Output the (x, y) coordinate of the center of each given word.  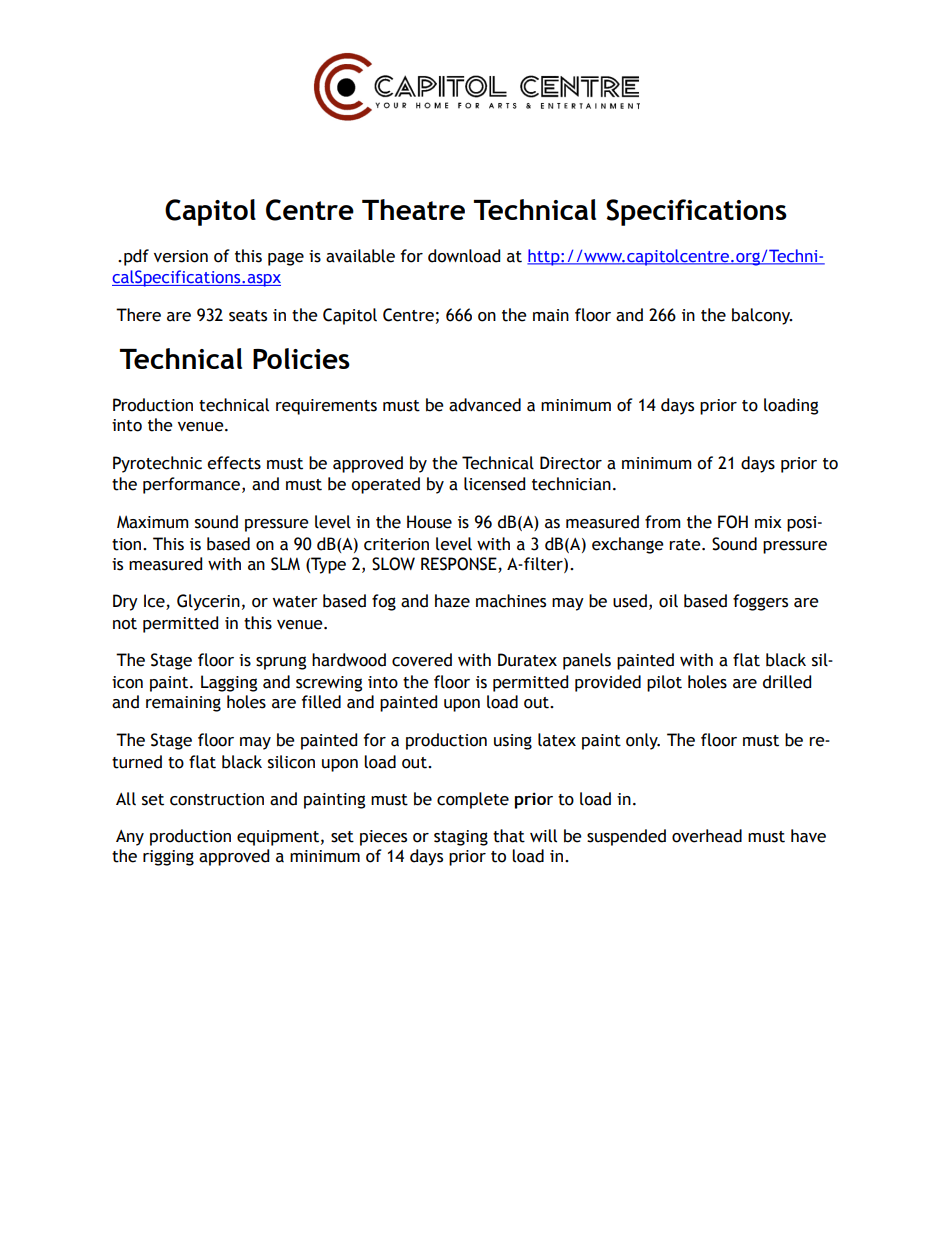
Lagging (229, 683)
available (360, 256)
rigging (168, 858)
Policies (301, 358)
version (181, 256)
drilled (787, 682)
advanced (485, 405)
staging (461, 838)
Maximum (153, 522)
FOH (733, 522)
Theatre (413, 209)
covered (422, 660)
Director (571, 463)
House (429, 522)
